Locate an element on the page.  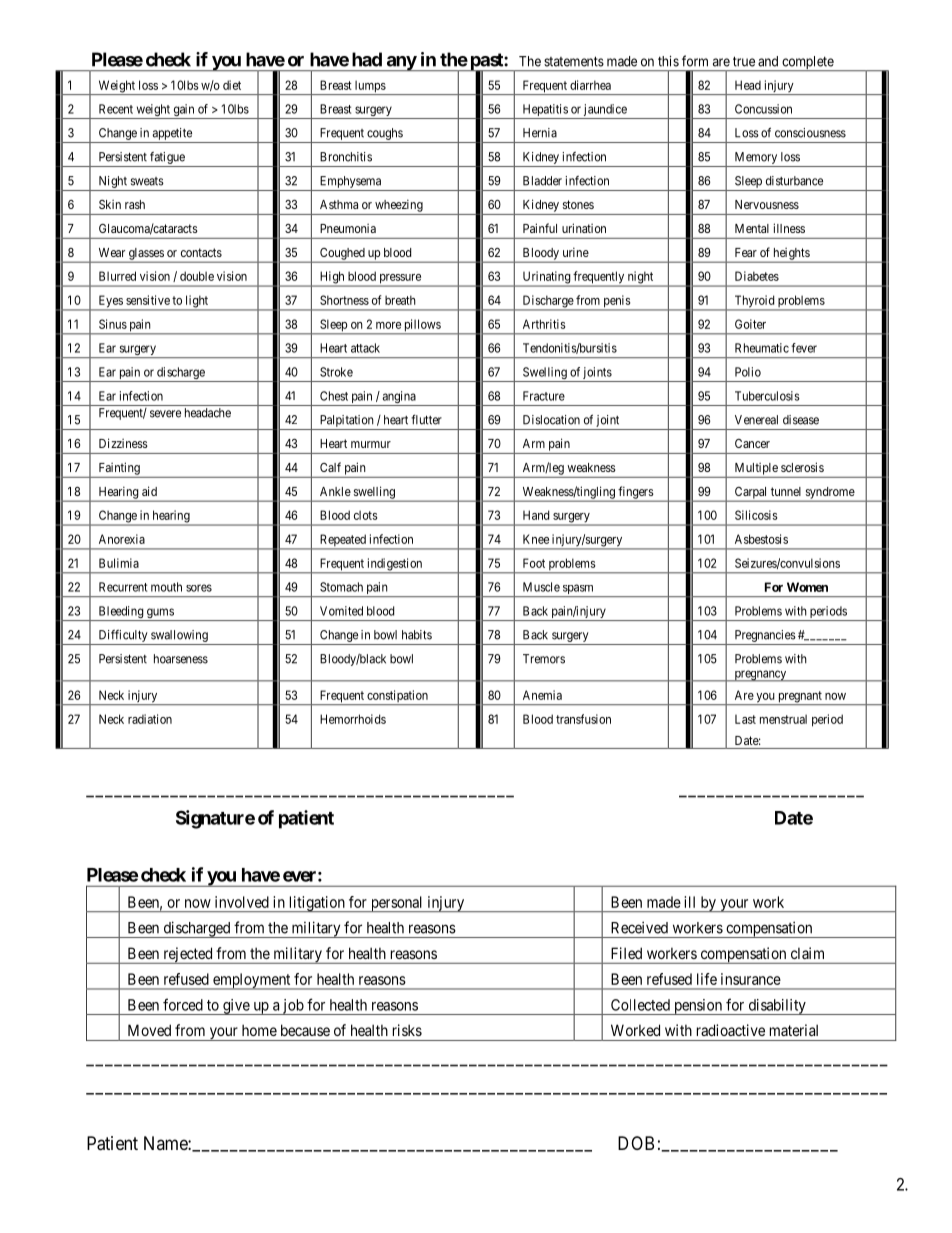
breath is located at coordinates (400, 300).
